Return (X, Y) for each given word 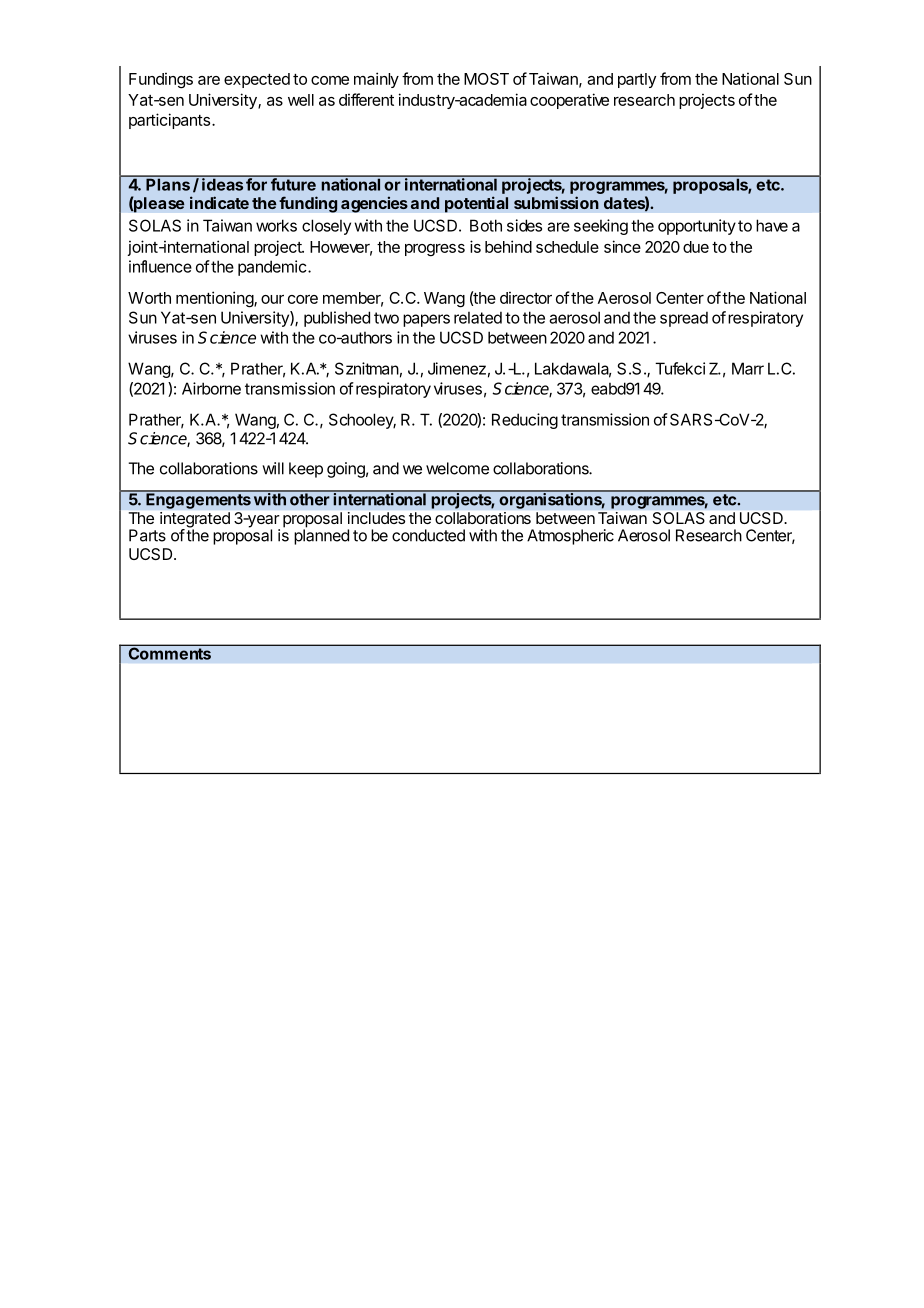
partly (637, 80)
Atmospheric (570, 537)
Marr (748, 368)
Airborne (211, 388)
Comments (169, 652)
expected (257, 80)
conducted (428, 535)
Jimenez (457, 368)
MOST (486, 79)
